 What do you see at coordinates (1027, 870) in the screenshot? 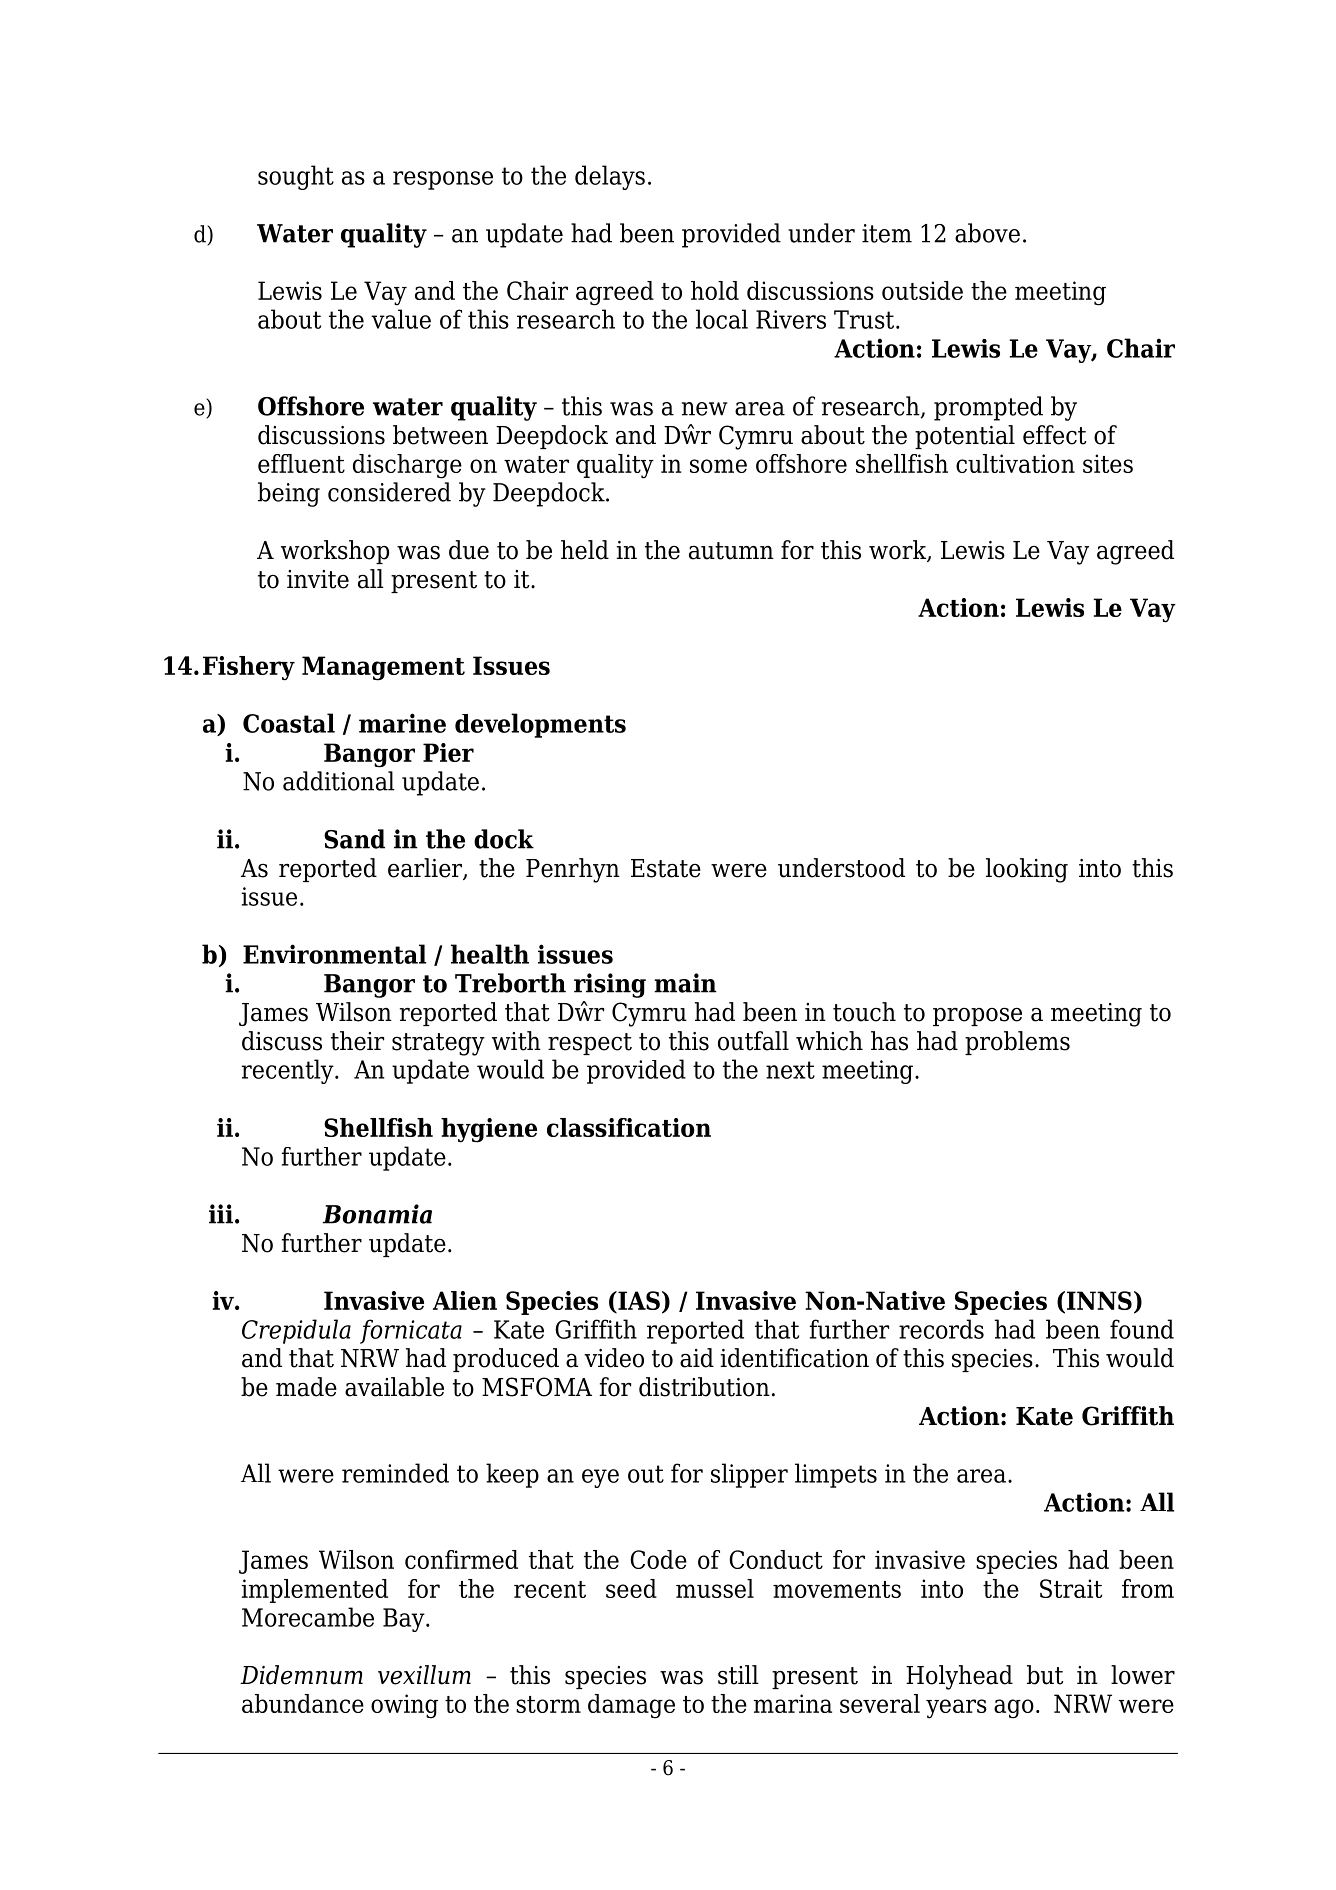
I see `looking` at bounding box center [1027, 870].
